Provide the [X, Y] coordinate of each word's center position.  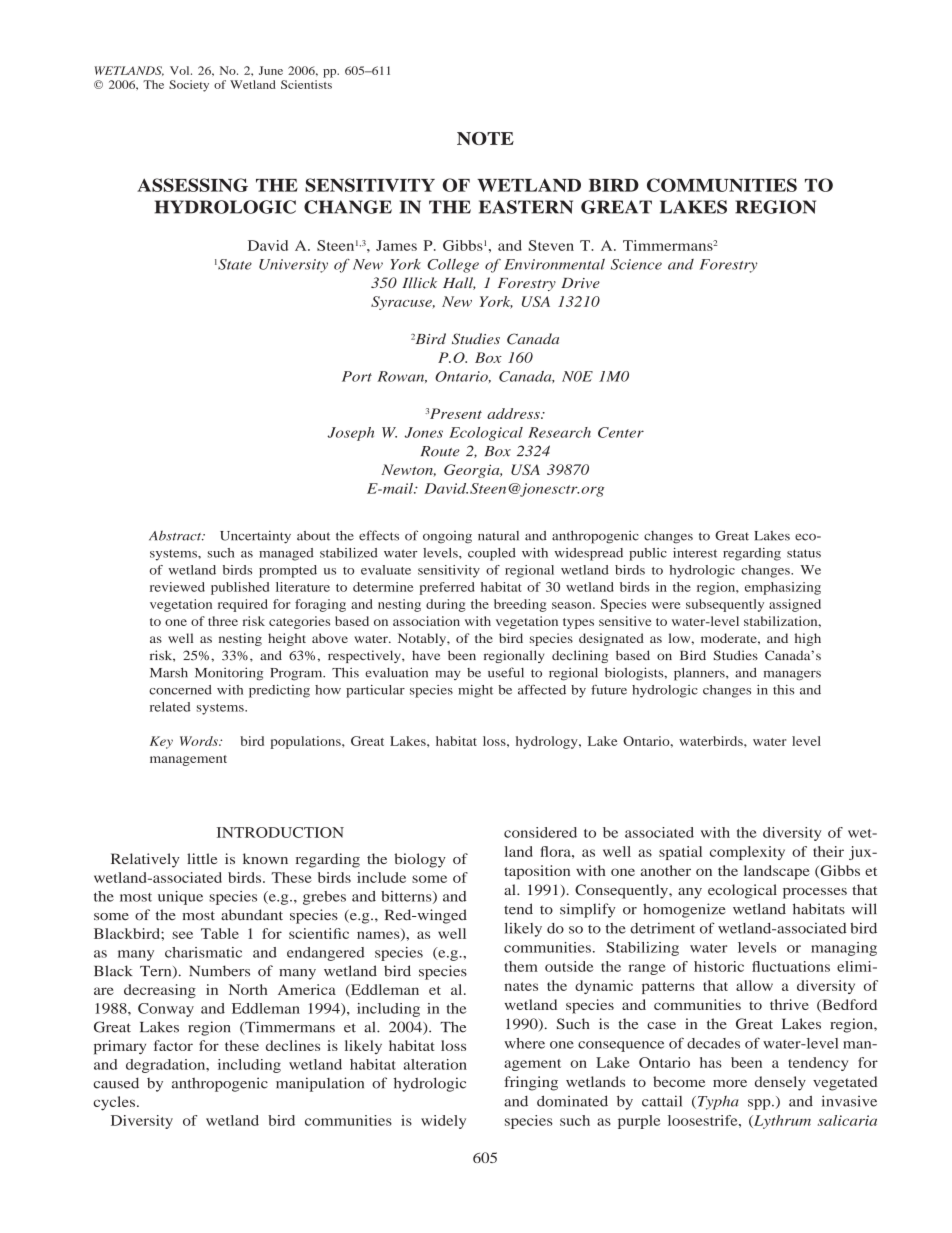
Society [189, 86]
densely [780, 1083]
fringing [531, 1083]
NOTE [485, 138]
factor [173, 1045]
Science [636, 264]
